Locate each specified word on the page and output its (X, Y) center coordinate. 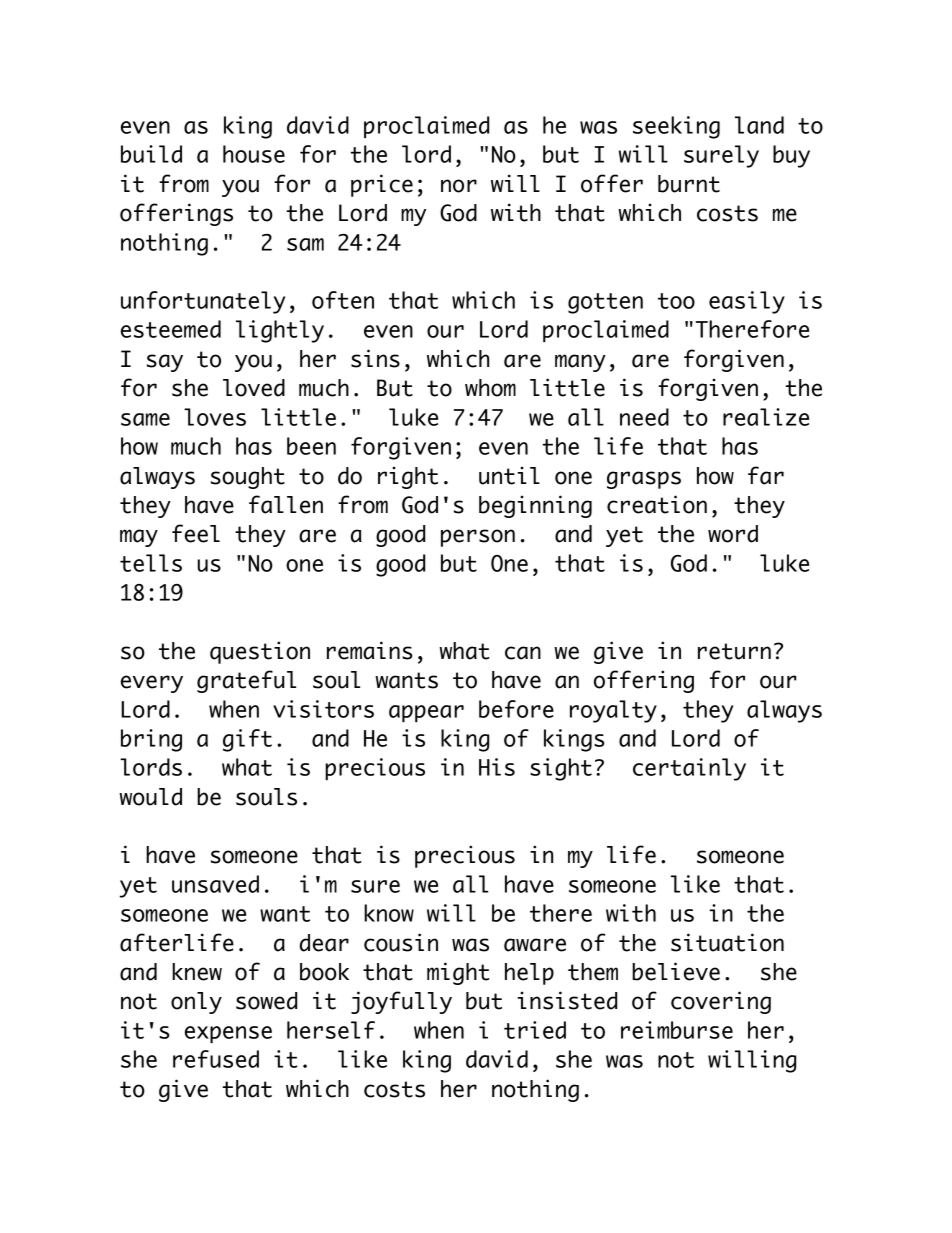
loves (215, 417)
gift (247, 740)
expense (228, 1034)
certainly (689, 769)
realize (766, 417)
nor (459, 186)
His (497, 767)
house (254, 154)
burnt (689, 184)
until (509, 475)
